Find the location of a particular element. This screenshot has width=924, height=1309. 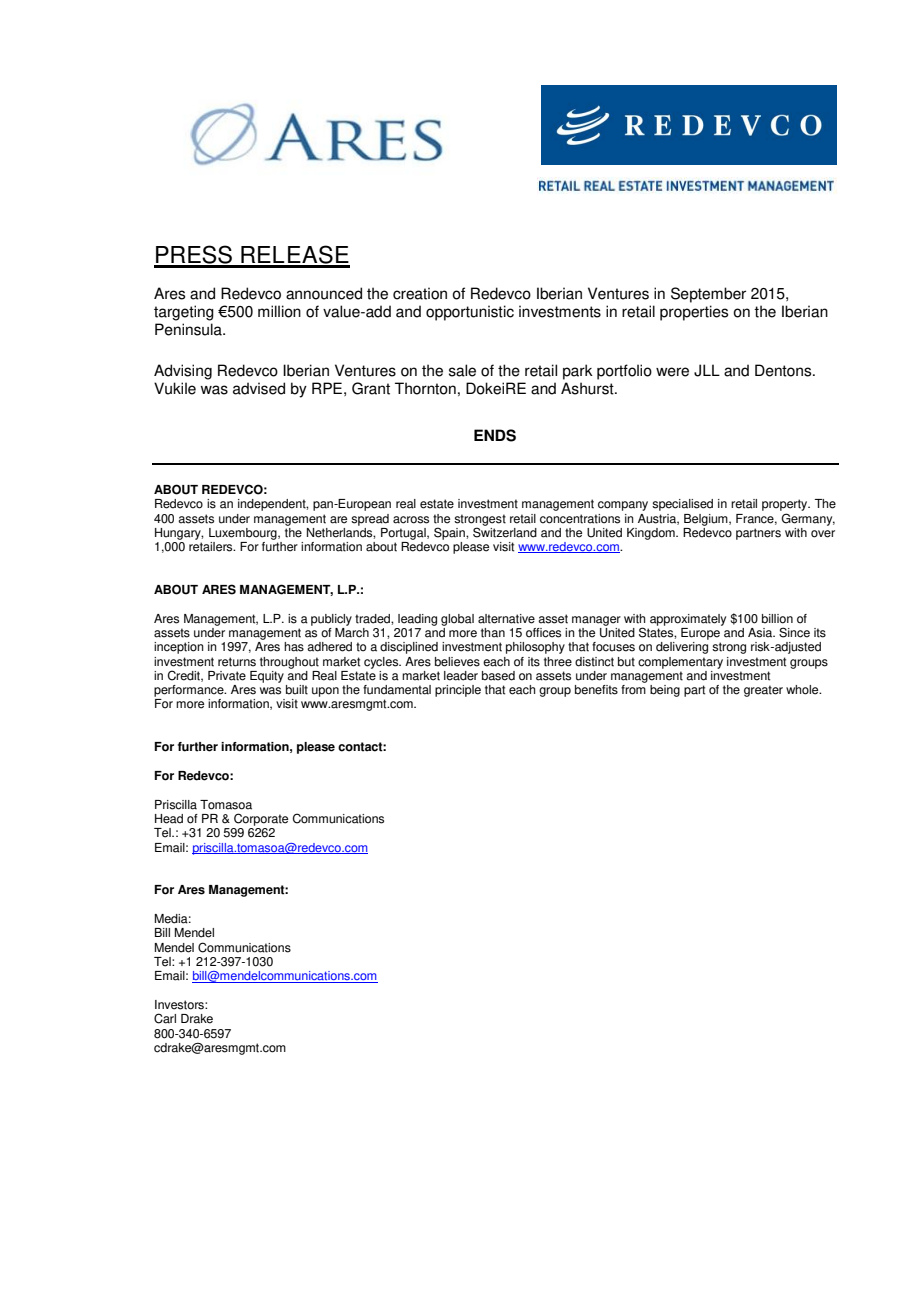

opportunistic is located at coordinates (470, 313).
